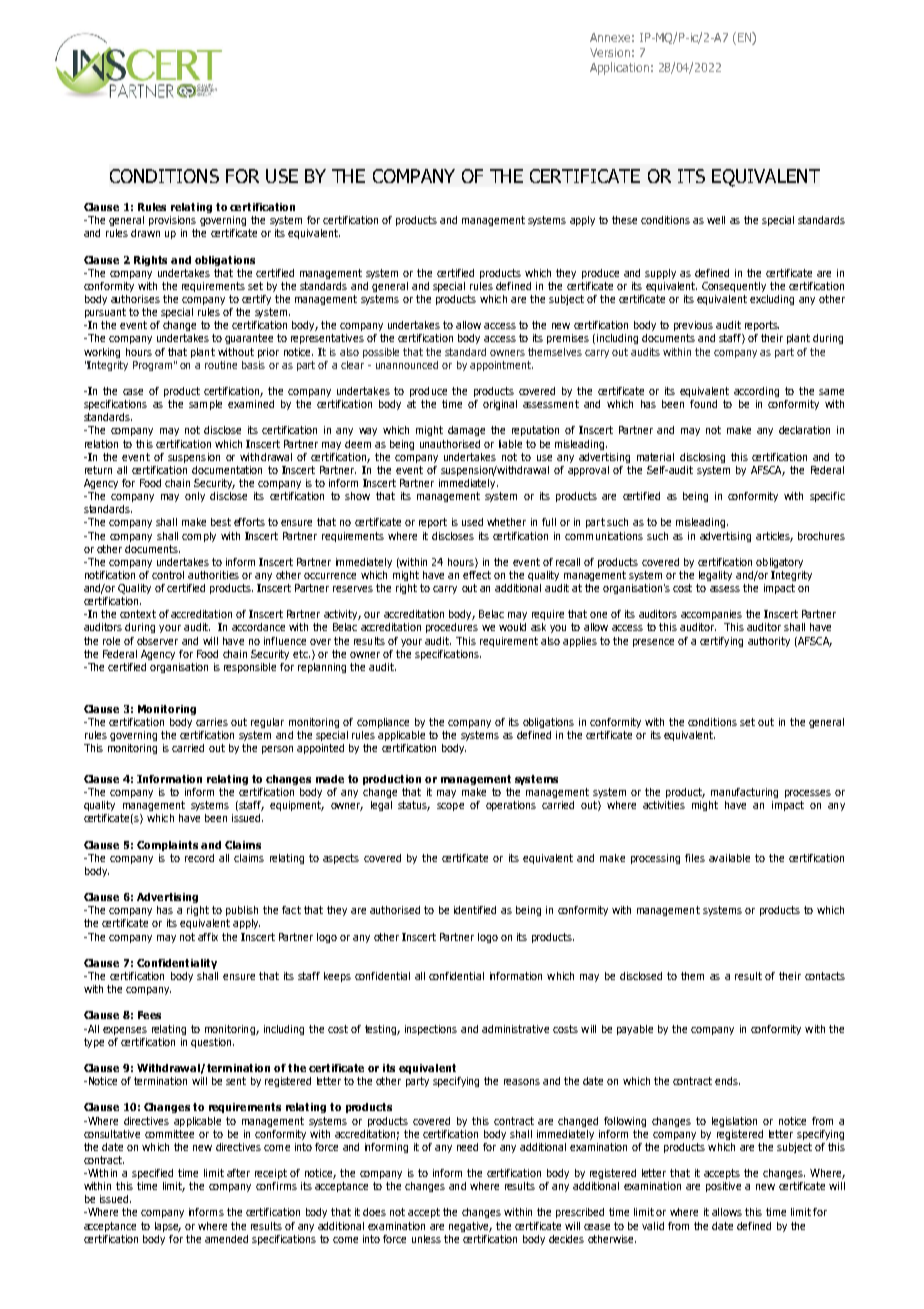 Image resolution: width=924 pixels, height=1309 pixels. Describe the element at coordinates (152, 366) in the image. I see `Program` at that location.
